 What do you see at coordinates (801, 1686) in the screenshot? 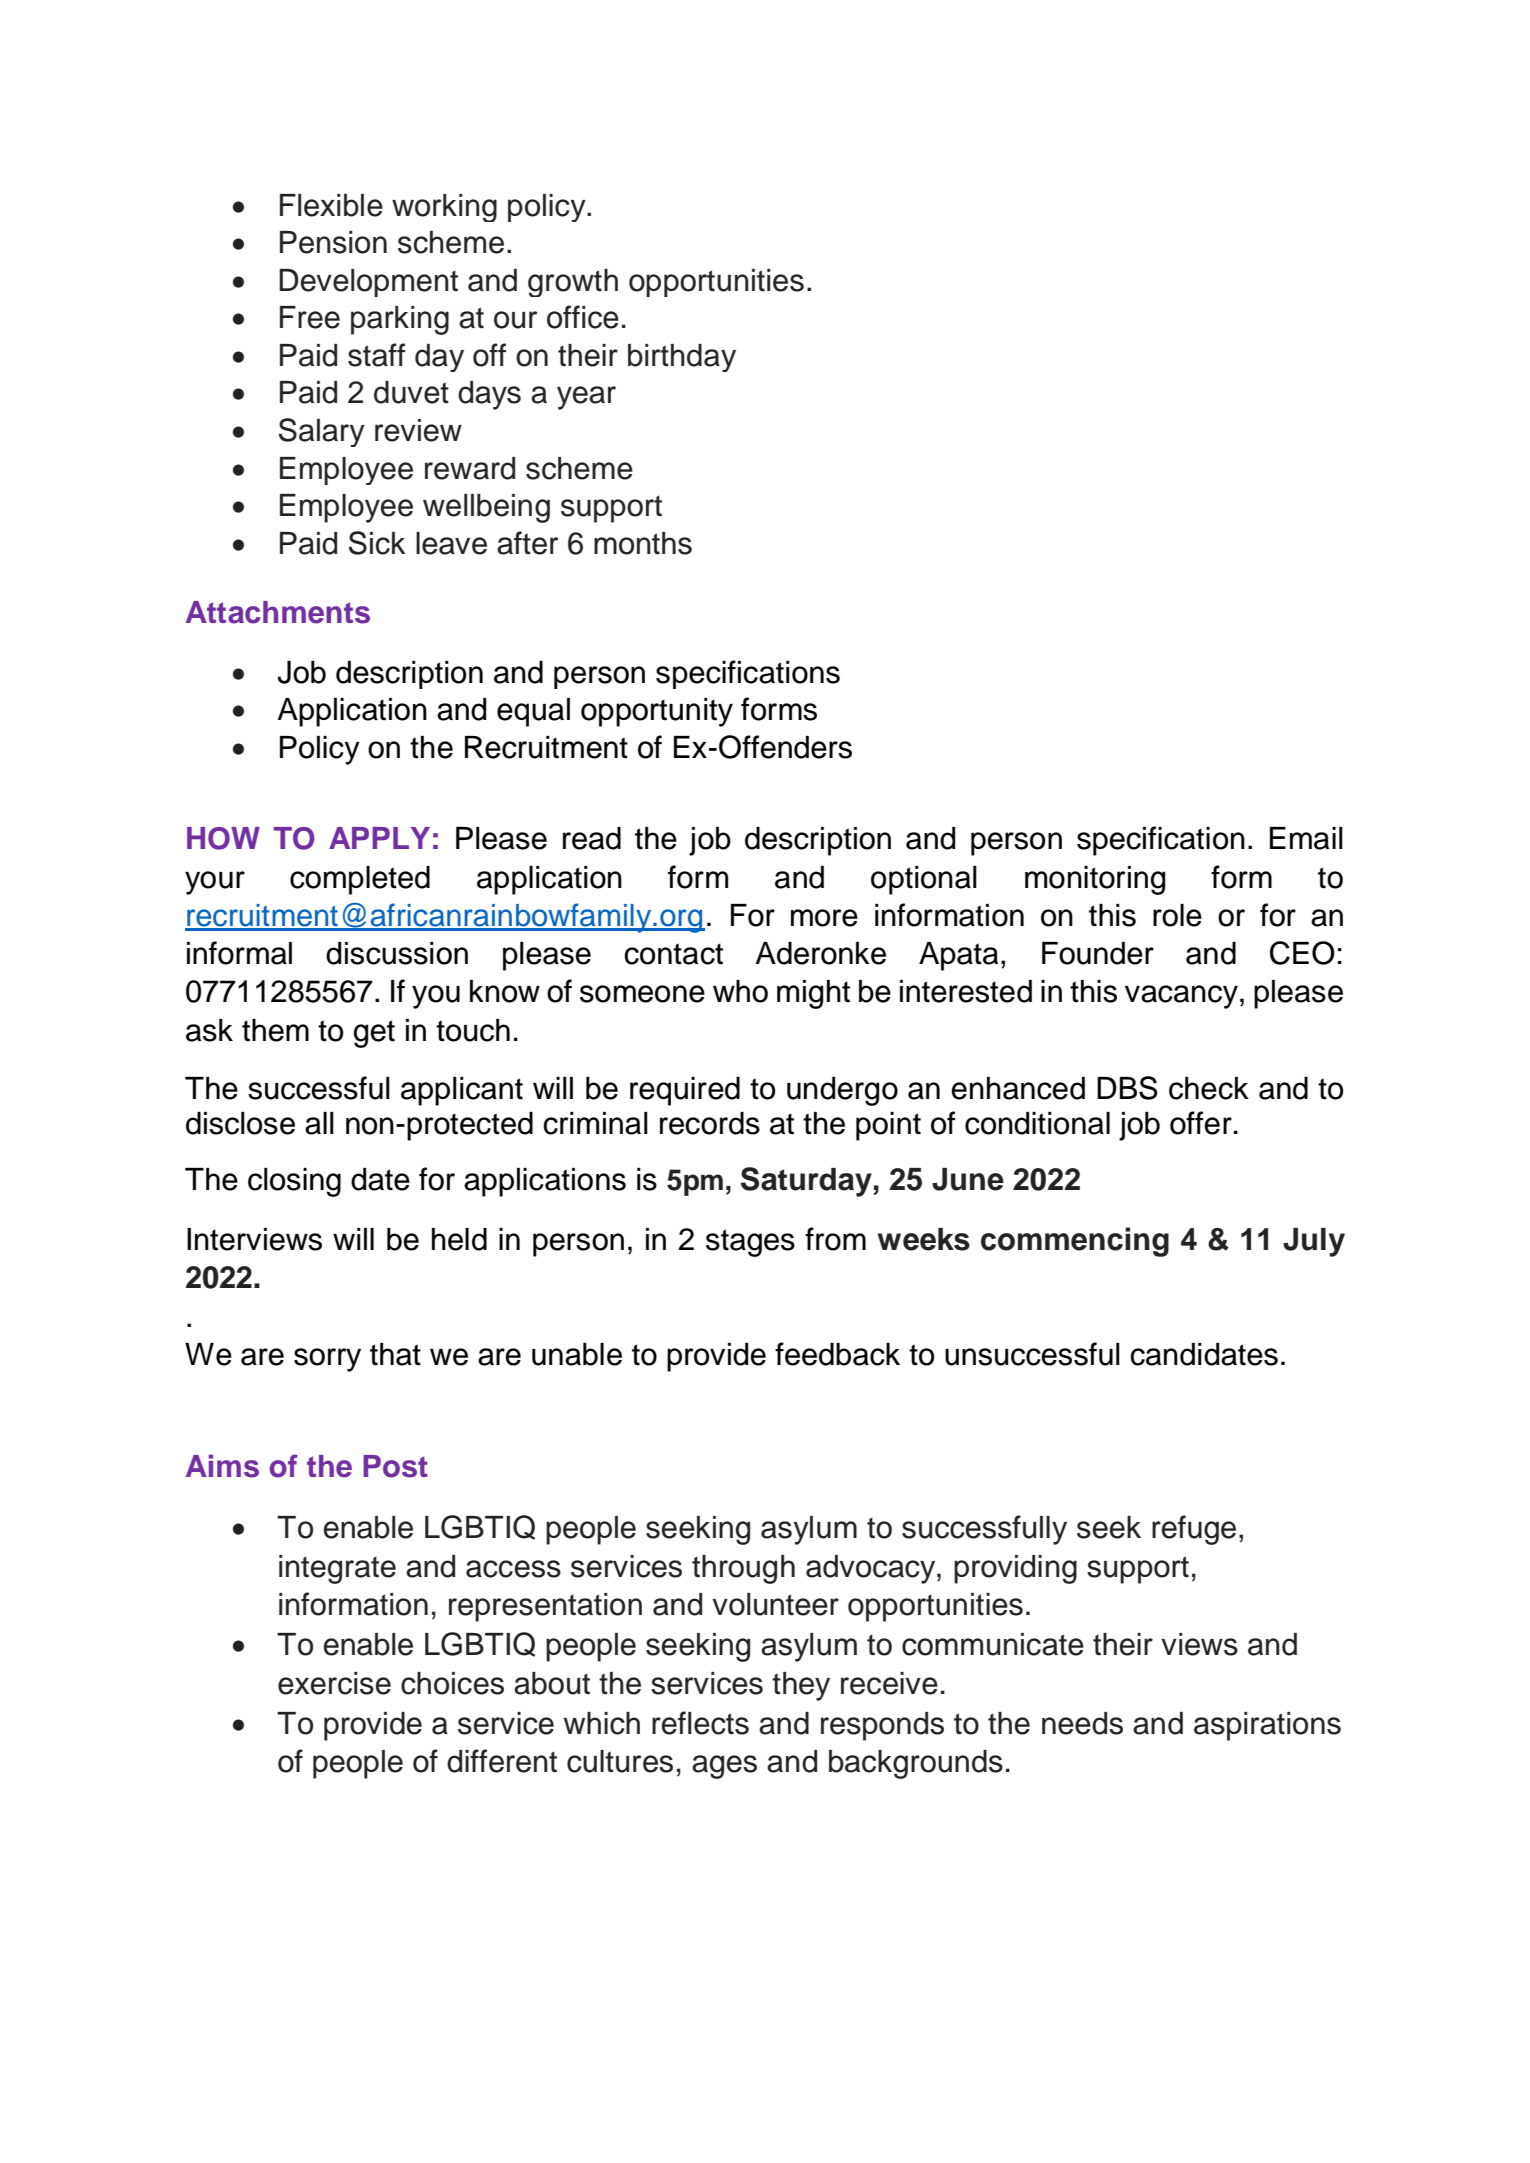
I see `they` at bounding box center [801, 1686].
